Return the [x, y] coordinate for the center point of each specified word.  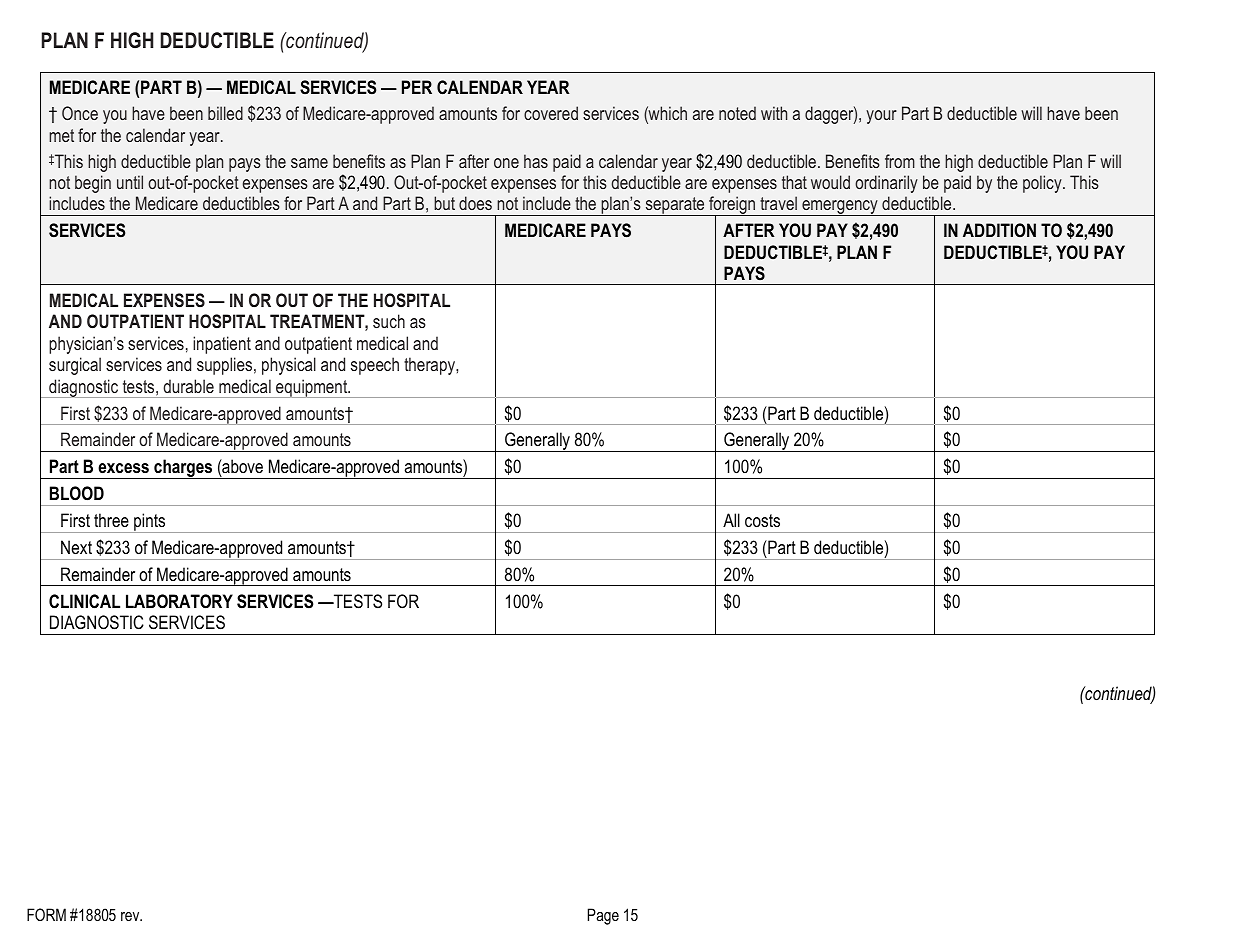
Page [603, 916]
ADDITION [999, 230]
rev [131, 916]
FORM [46, 914]
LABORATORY [179, 601]
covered [551, 113]
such [389, 321]
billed [225, 113]
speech [375, 366]
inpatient [222, 345]
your [881, 117]
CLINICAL [84, 601]
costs [762, 520]
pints [150, 523]
